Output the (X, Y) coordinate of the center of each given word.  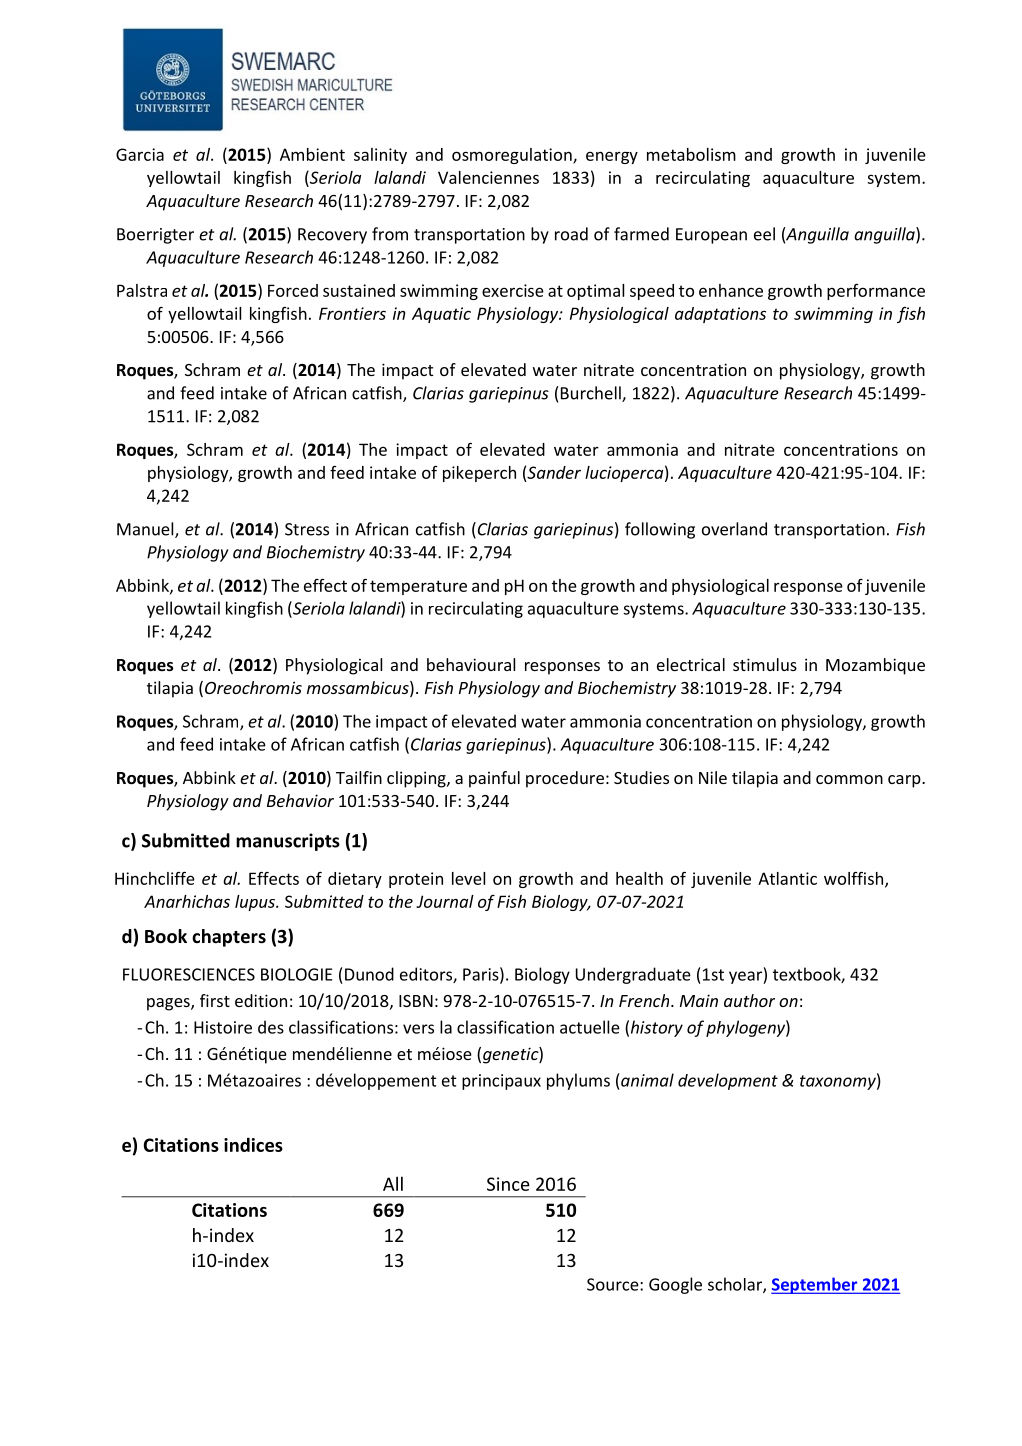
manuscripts (288, 842)
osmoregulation (513, 156)
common (849, 779)
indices (253, 1144)
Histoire (223, 1027)
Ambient (312, 154)
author (749, 1000)
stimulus (765, 664)
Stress (307, 529)
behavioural (471, 664)
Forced (293, 290)
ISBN (416, 1001)
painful (494, 779)
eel (764, 234)
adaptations (720, 315)
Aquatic (441, 315)
